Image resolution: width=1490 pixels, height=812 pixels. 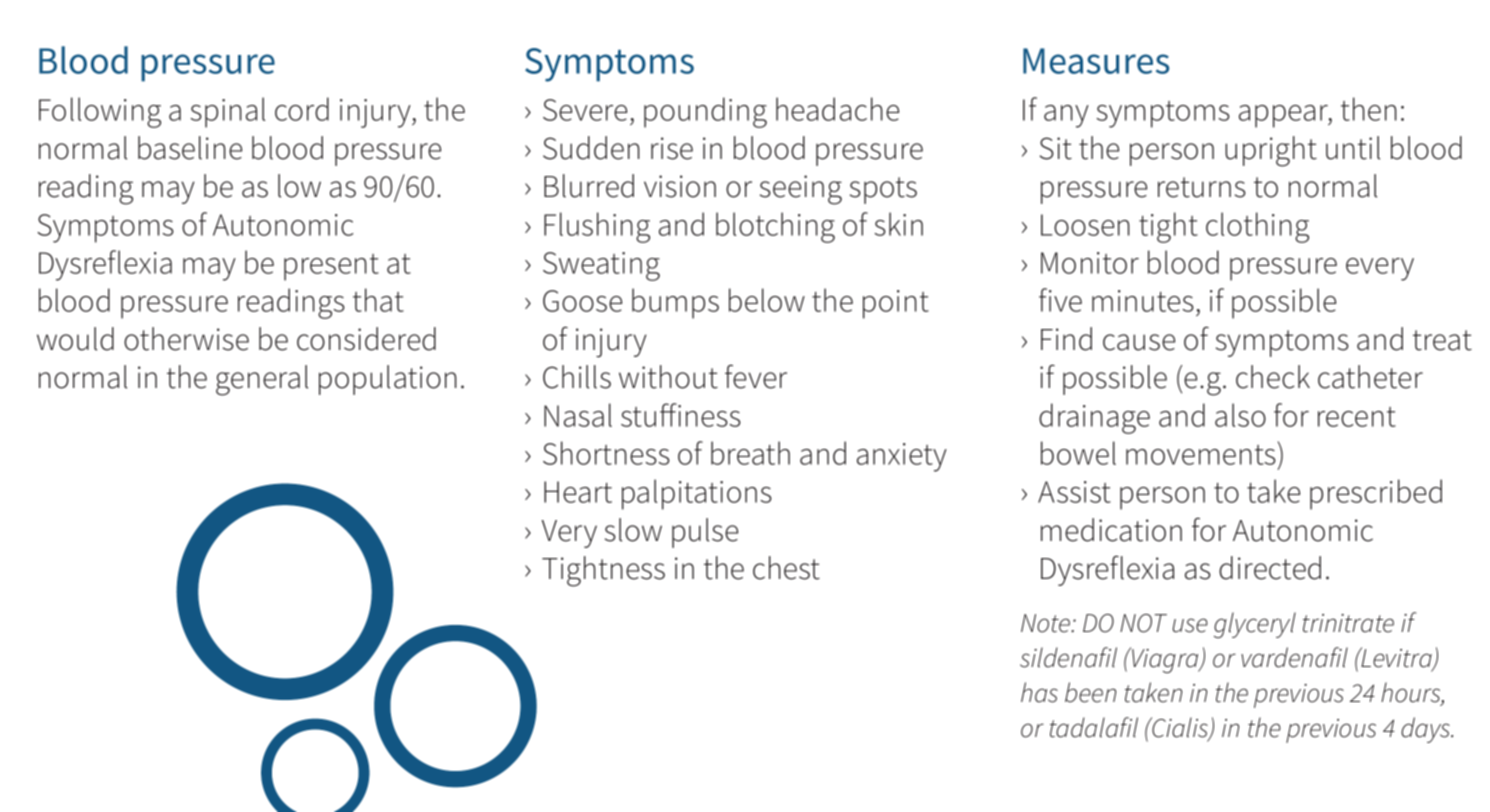 I want to click on present, so click(x=331, y=267).
